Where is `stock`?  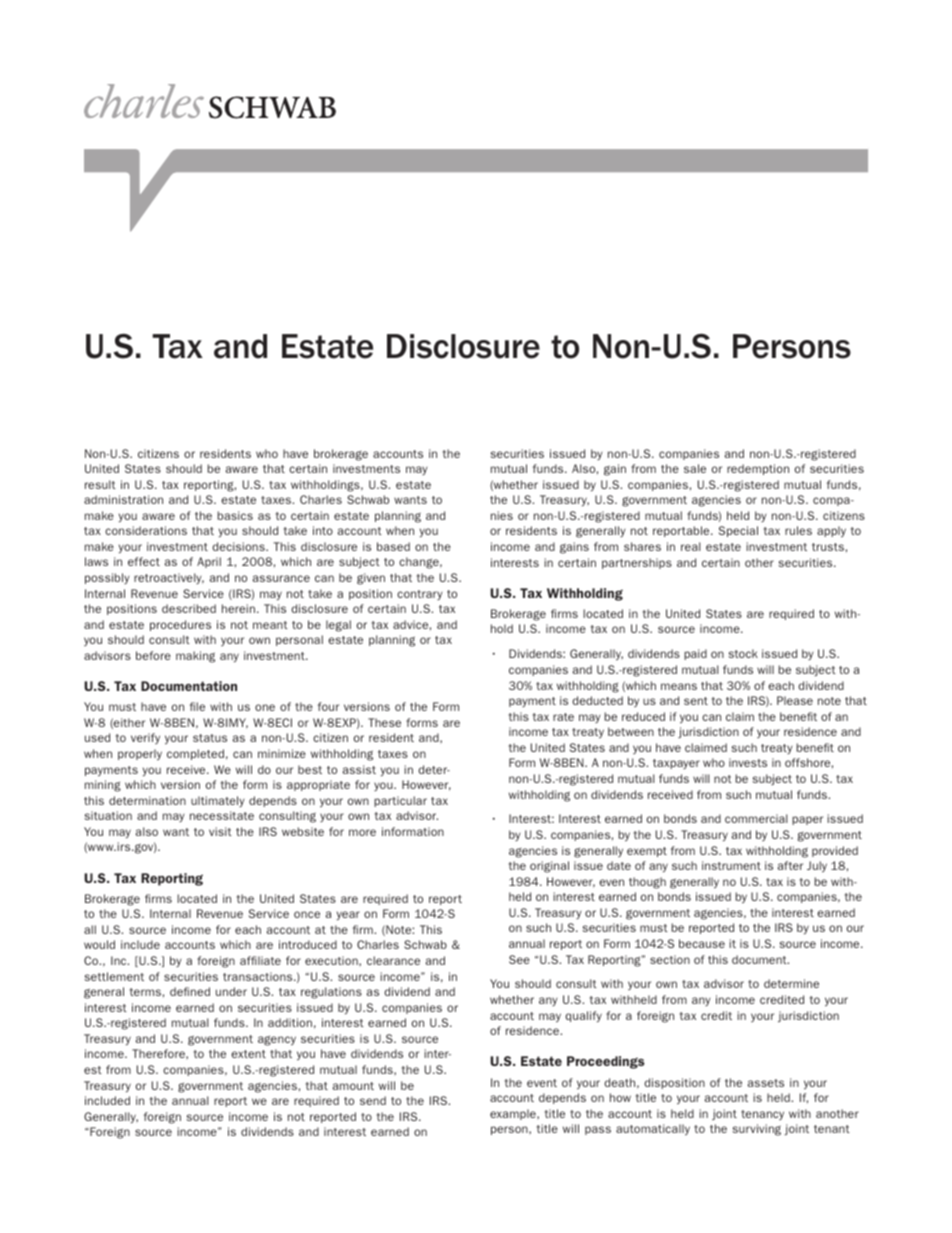
stock is located at coordinates (743, 653).
